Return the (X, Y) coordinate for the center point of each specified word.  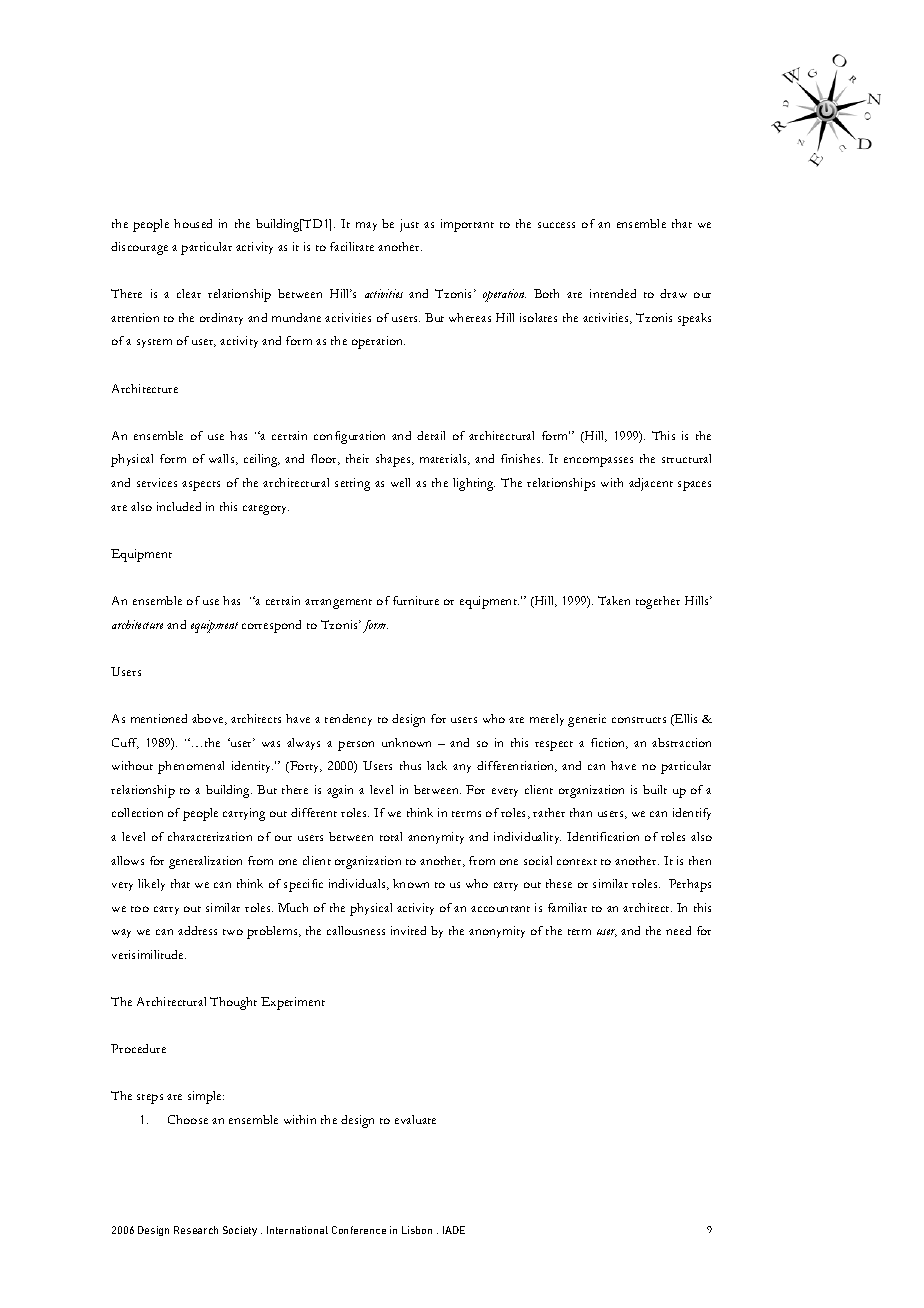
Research (196, 1230)
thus (410, 765)
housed (193, 223)
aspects (201, 486)
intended (613, 293)
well (400, 482)
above (209, 719)
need (678, 930)
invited (408, 930)
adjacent (651, 484)
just (409, 225)
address (197, 930)
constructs (639, 720)
